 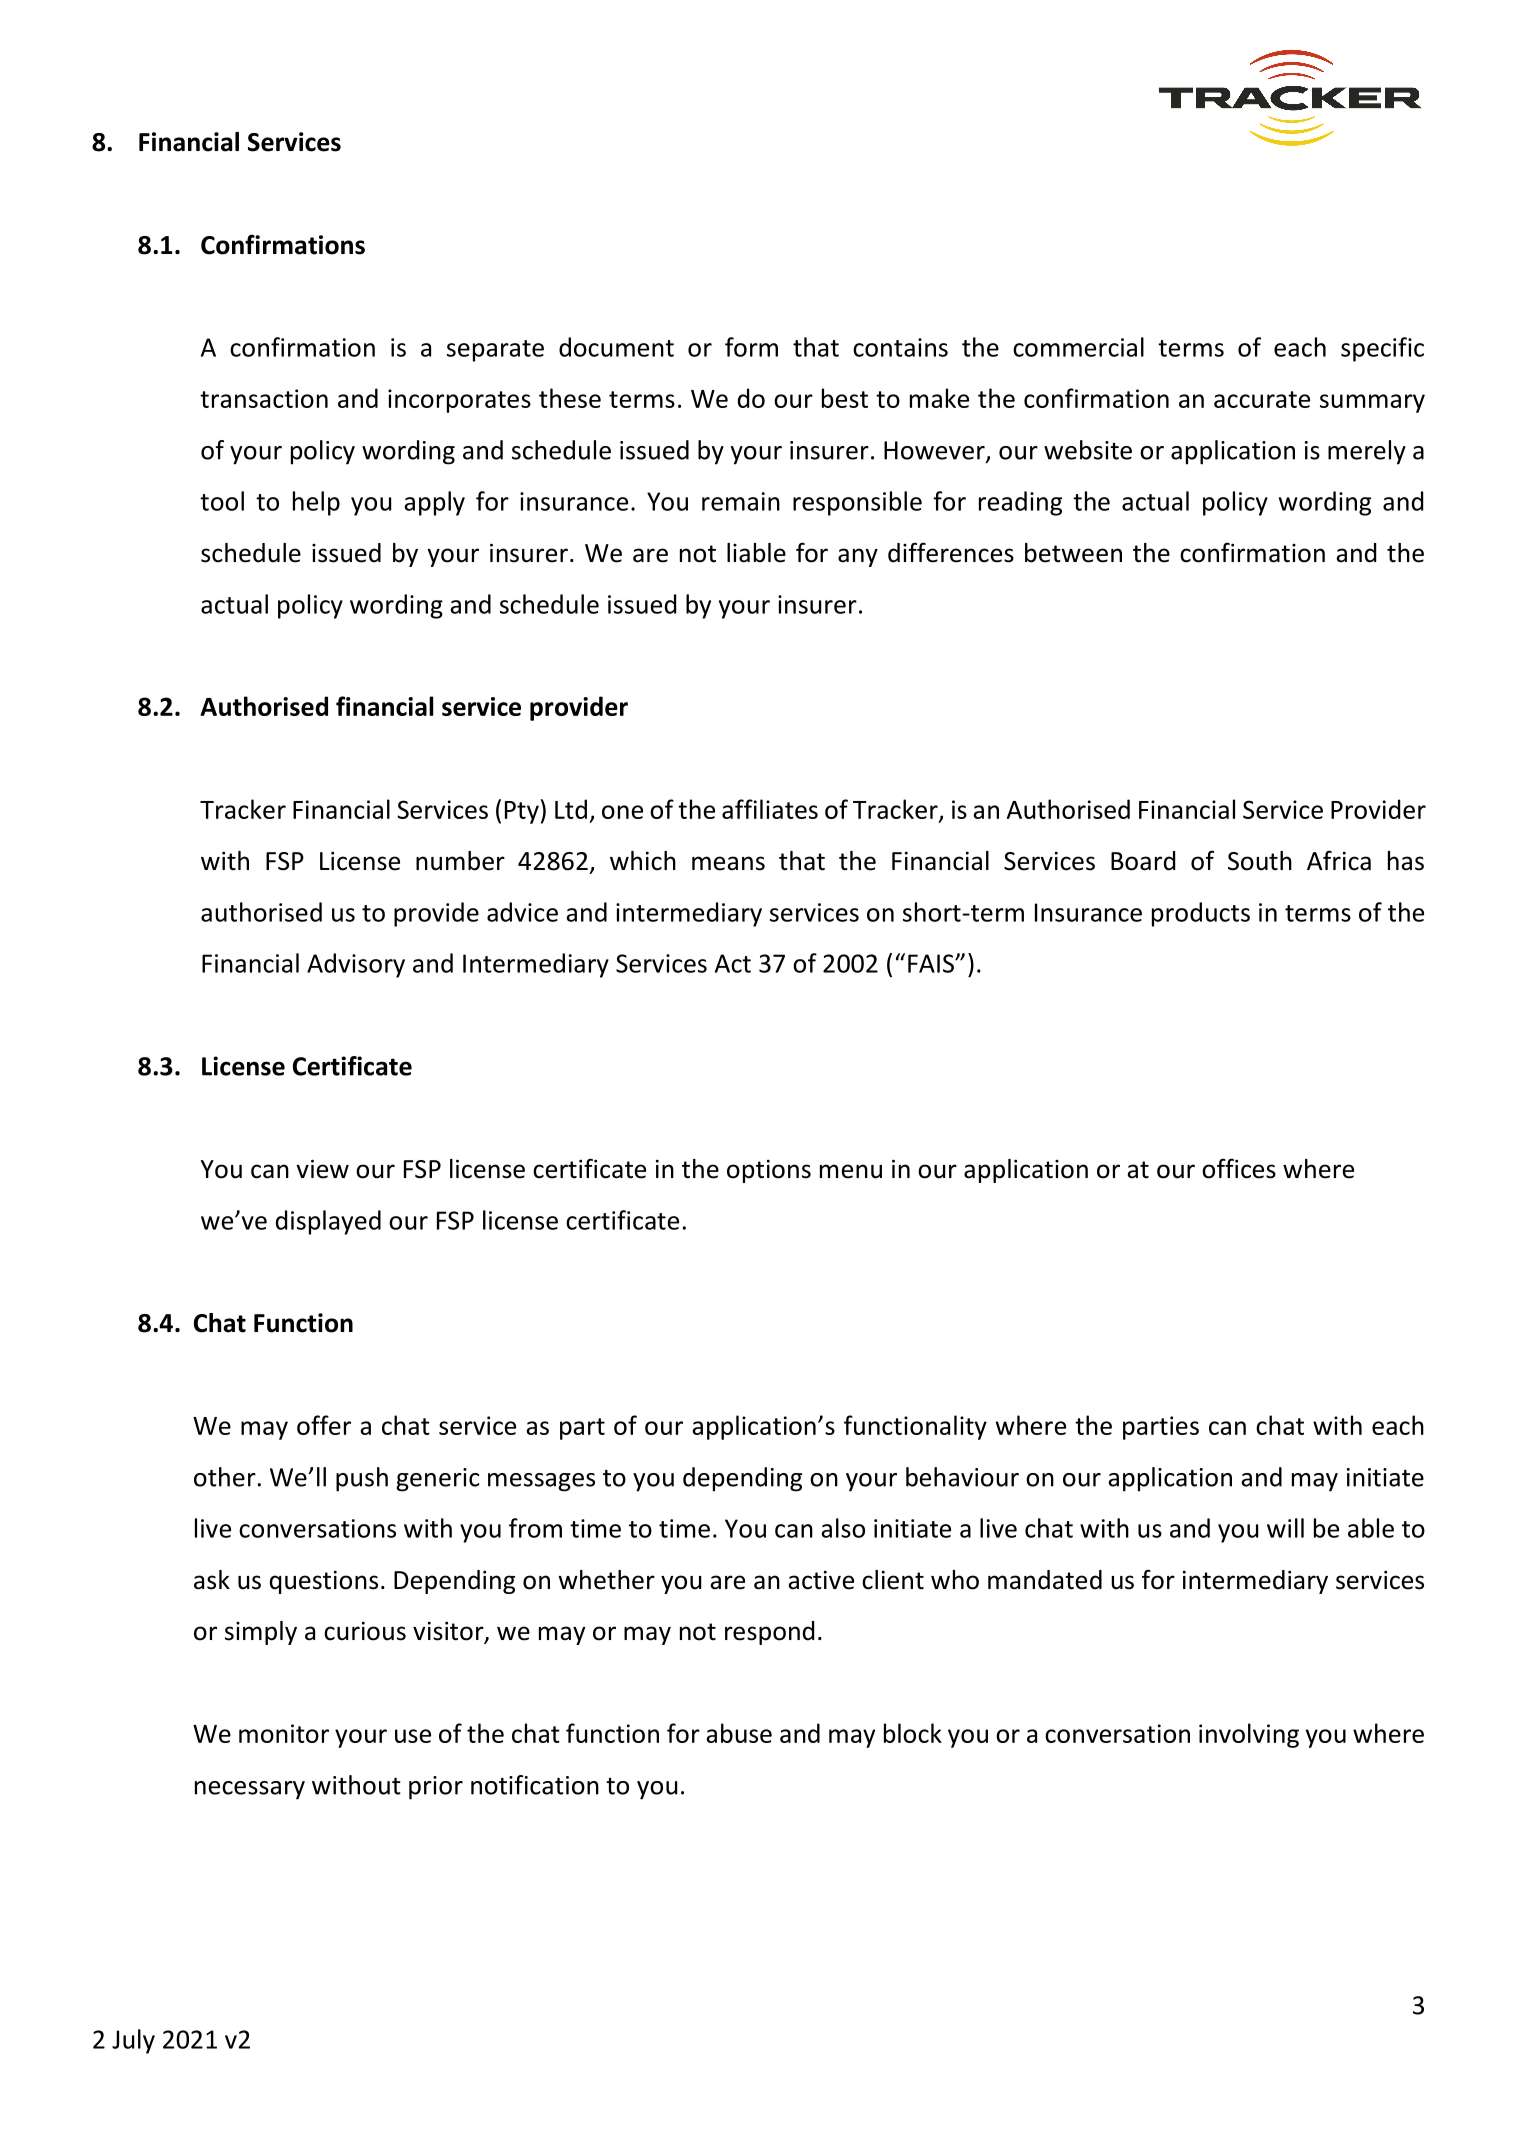 What do you see at coordinates (845, 398) in the screenshot?
I see `best` at bounding box center [845, 398].
